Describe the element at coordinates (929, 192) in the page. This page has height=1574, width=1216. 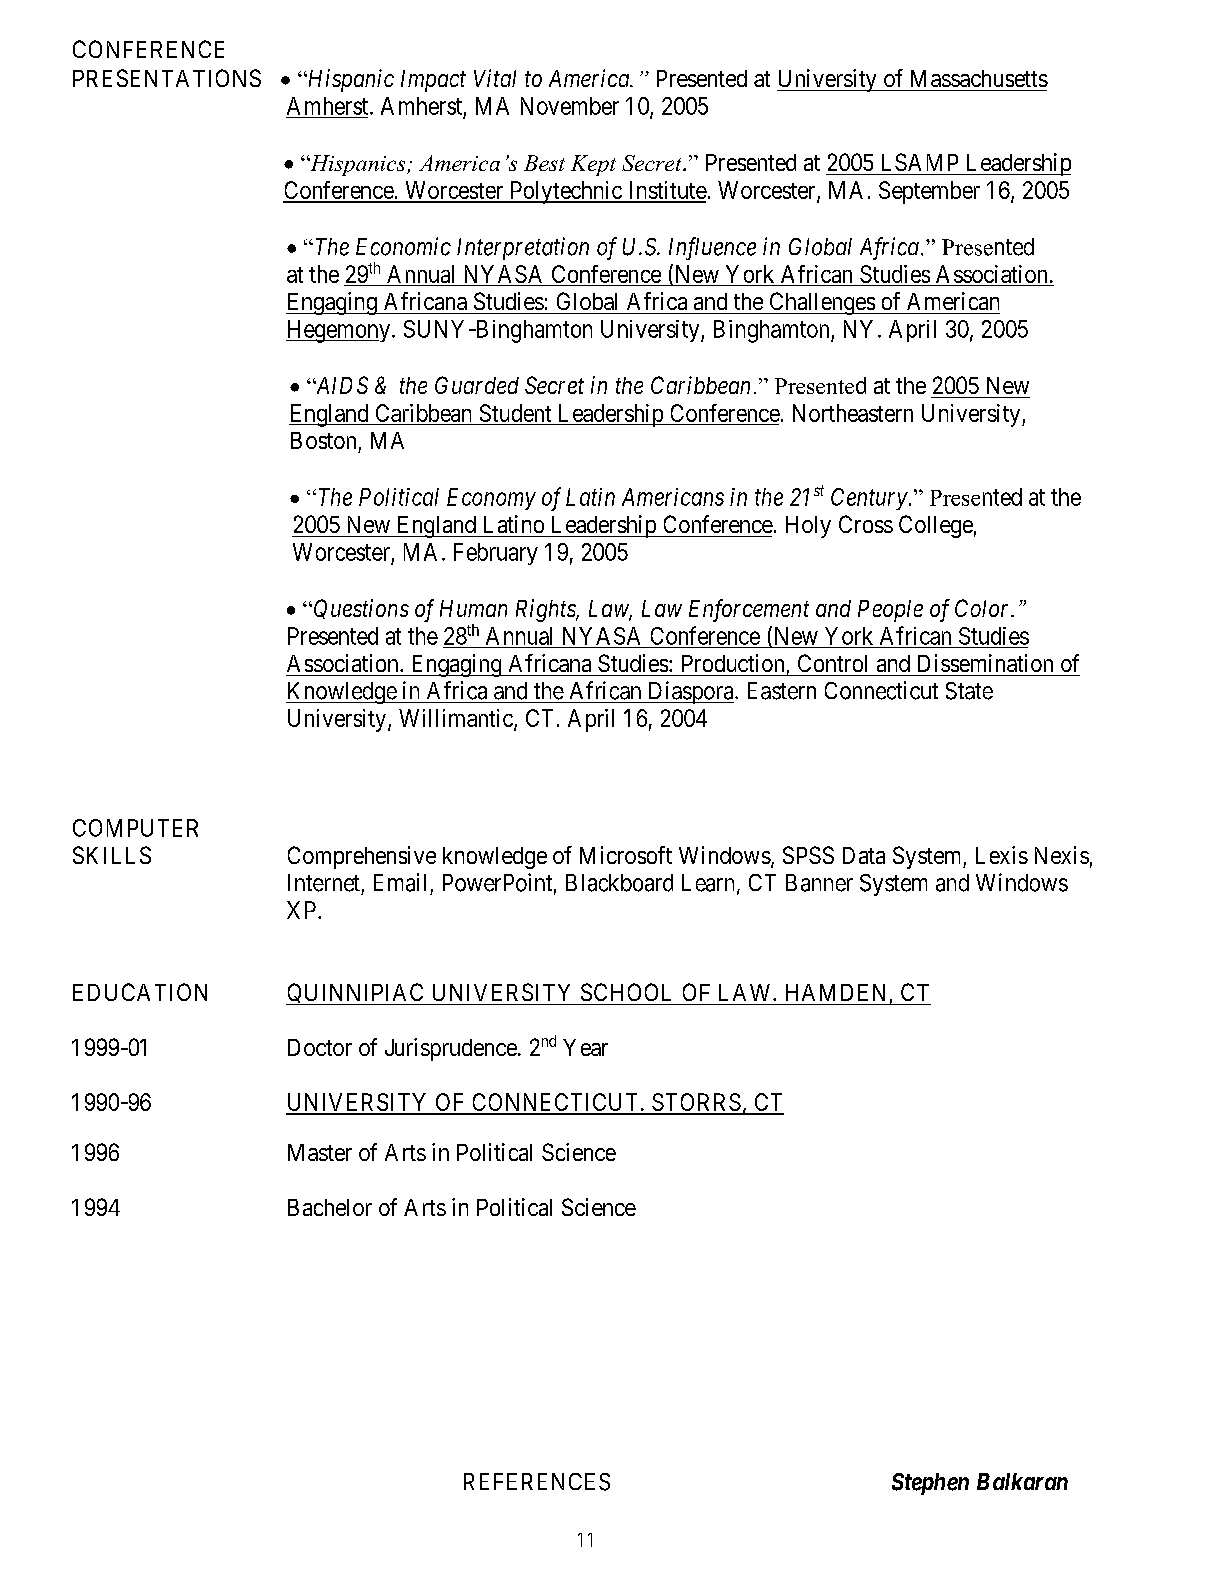
I see `September` at that location.
